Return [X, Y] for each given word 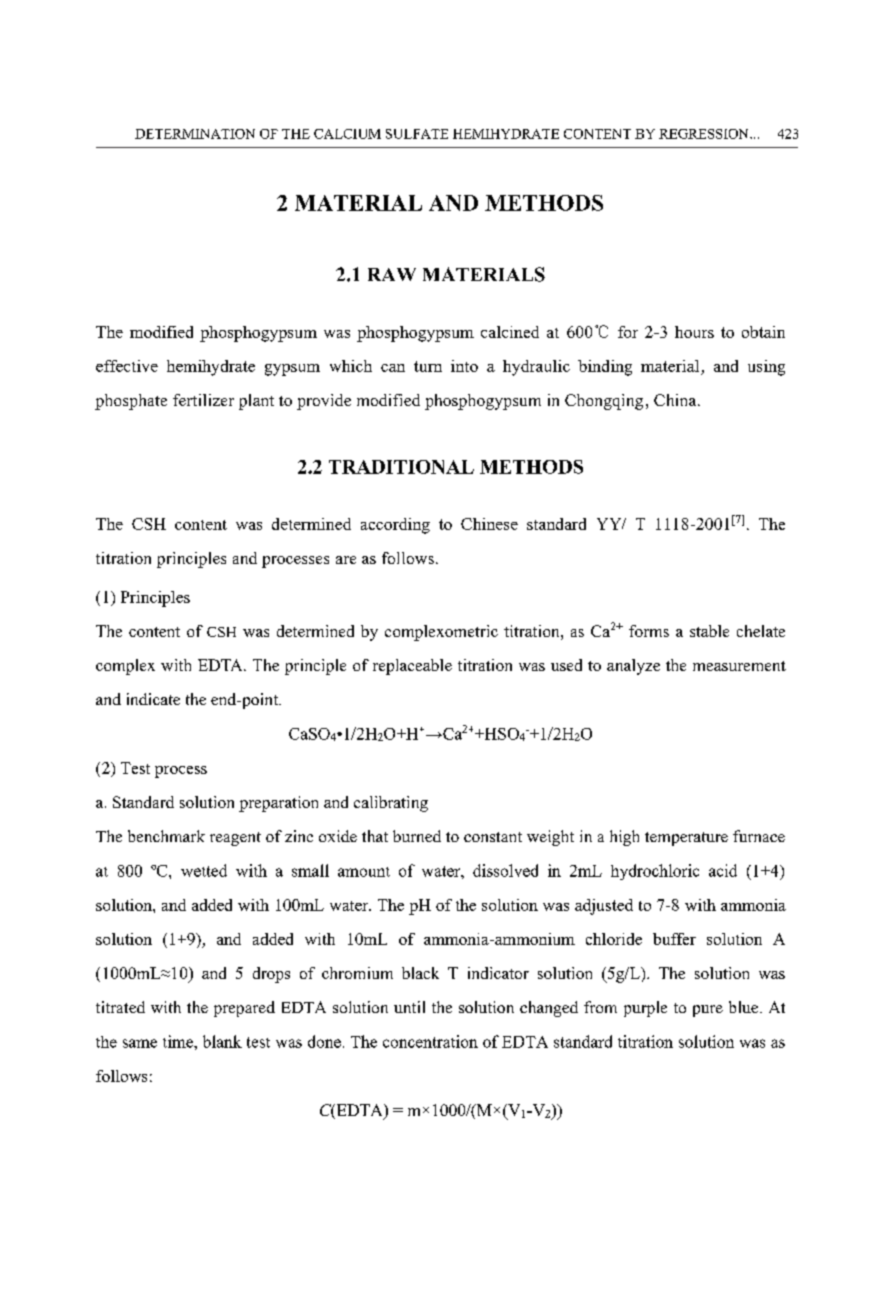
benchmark [166, 836]
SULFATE [417, 134]
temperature [686, 839]
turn [428, 366]
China [676, 400]
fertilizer [203, 400]
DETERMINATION [195, 134]
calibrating [391, 804]
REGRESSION [705, 134]
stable [709, 631]
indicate [153, 699]
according [395, 526]
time [179, 1041]
